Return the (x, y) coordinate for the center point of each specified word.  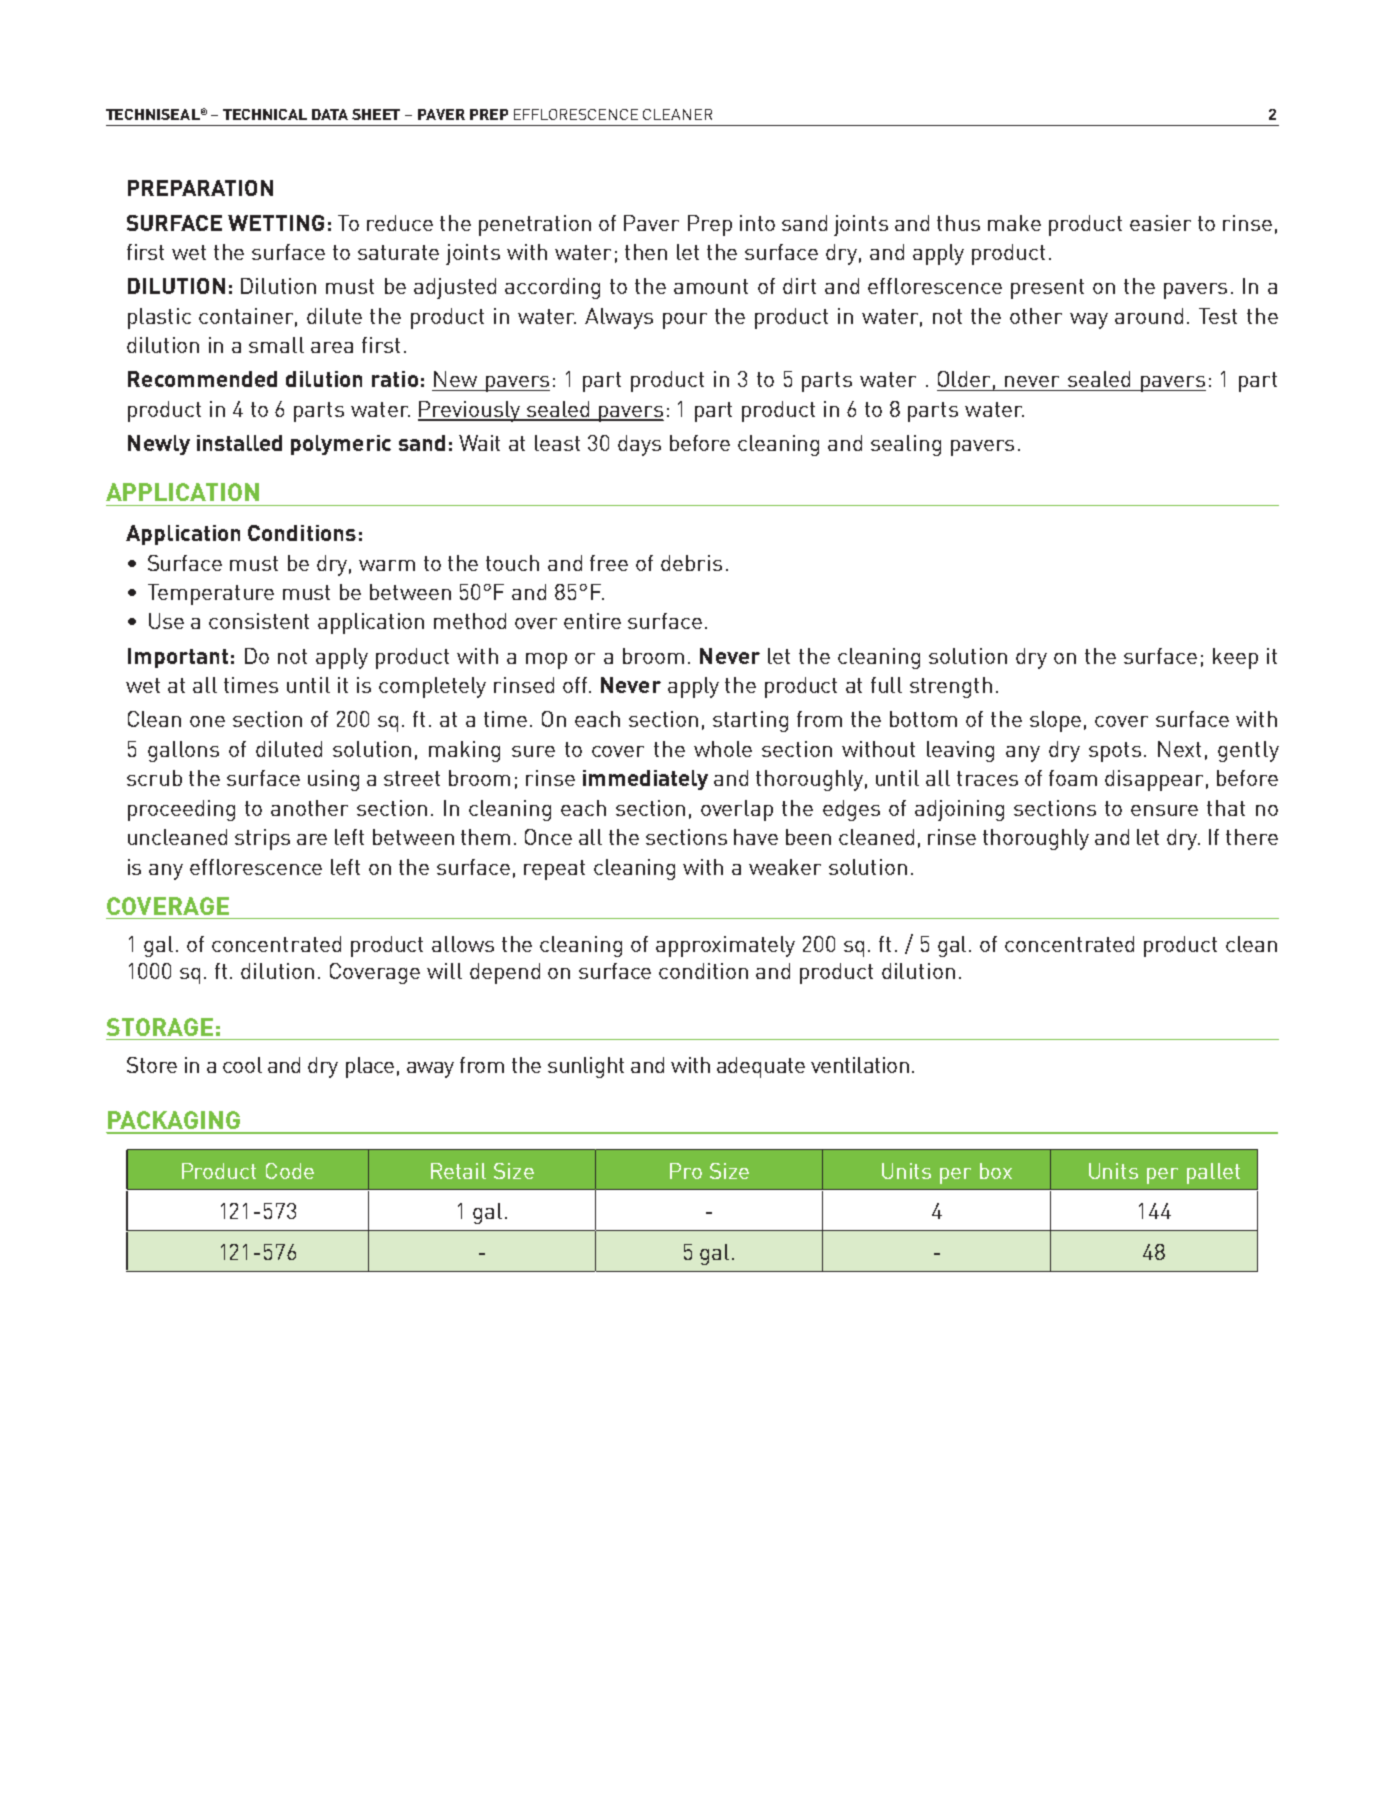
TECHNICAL (265, 114)
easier (1160, 223)
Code (290, 1171)
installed (239, 443)
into (757, 223)
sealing (906, 445)
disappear (1154, 780)
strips (262, 839)
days (639, 445)
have (756, 837)
